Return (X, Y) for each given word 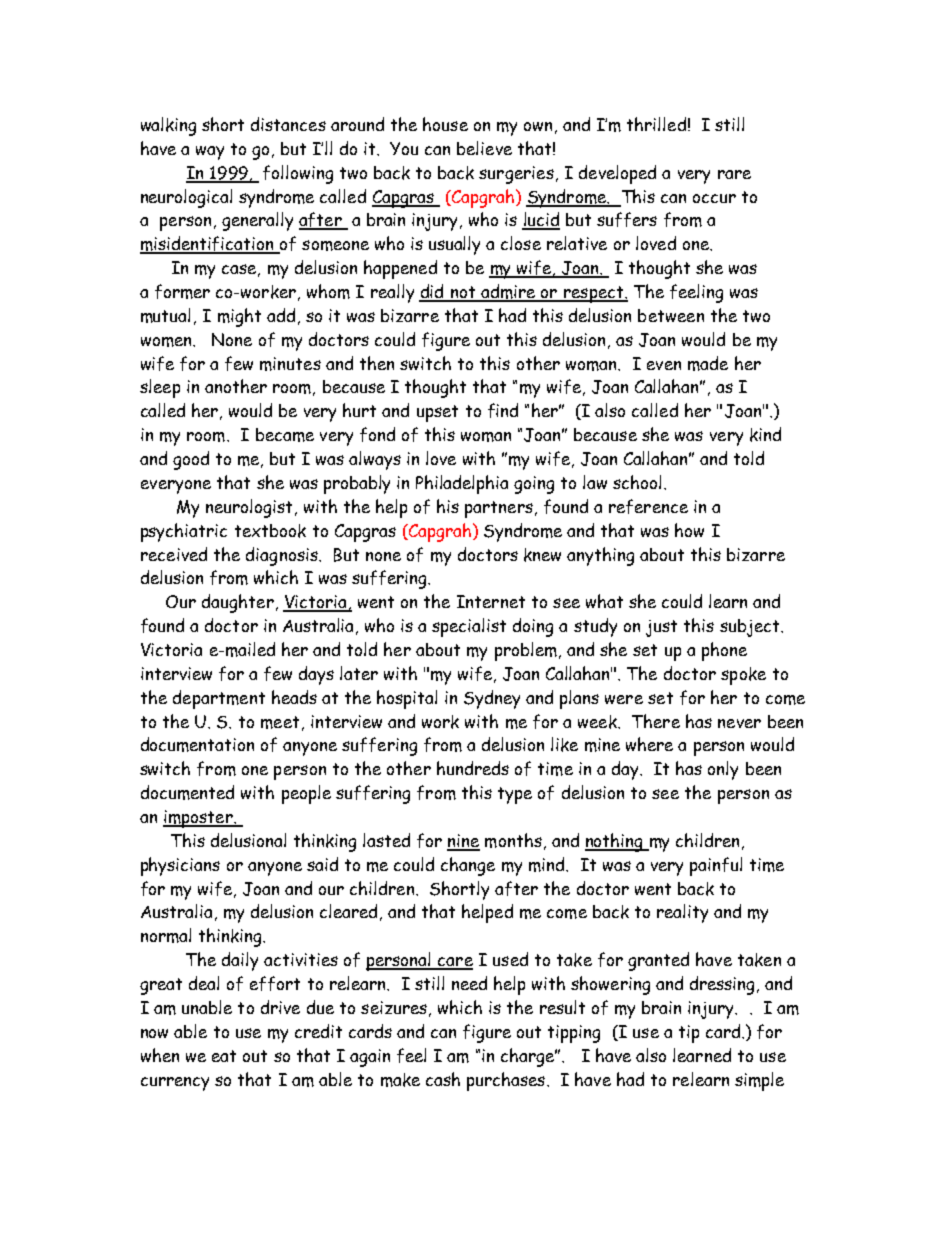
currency (175, 1084)
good (191, 460)
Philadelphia (462, 484)
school (637, 482)
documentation (197, 744)
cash (443, 1079)
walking (168, 126)
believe (484, 148)
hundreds (473, 768)
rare (734, 174)
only (723, 770)
